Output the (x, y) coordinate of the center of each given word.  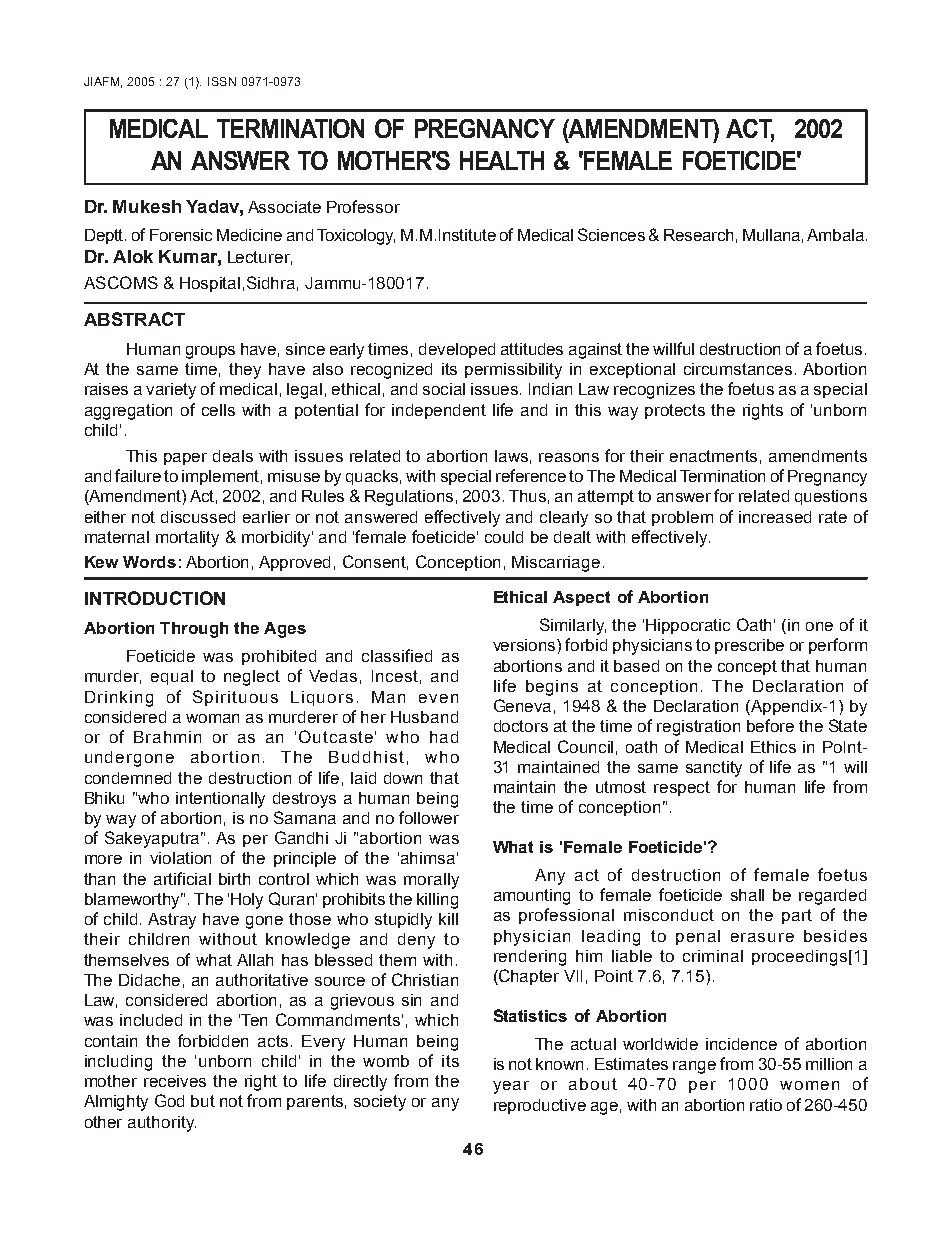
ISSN (222, 81)
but (203, 1101)
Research (698, 235)
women (809, 1085)
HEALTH (502, 160)
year (511, 1087)
